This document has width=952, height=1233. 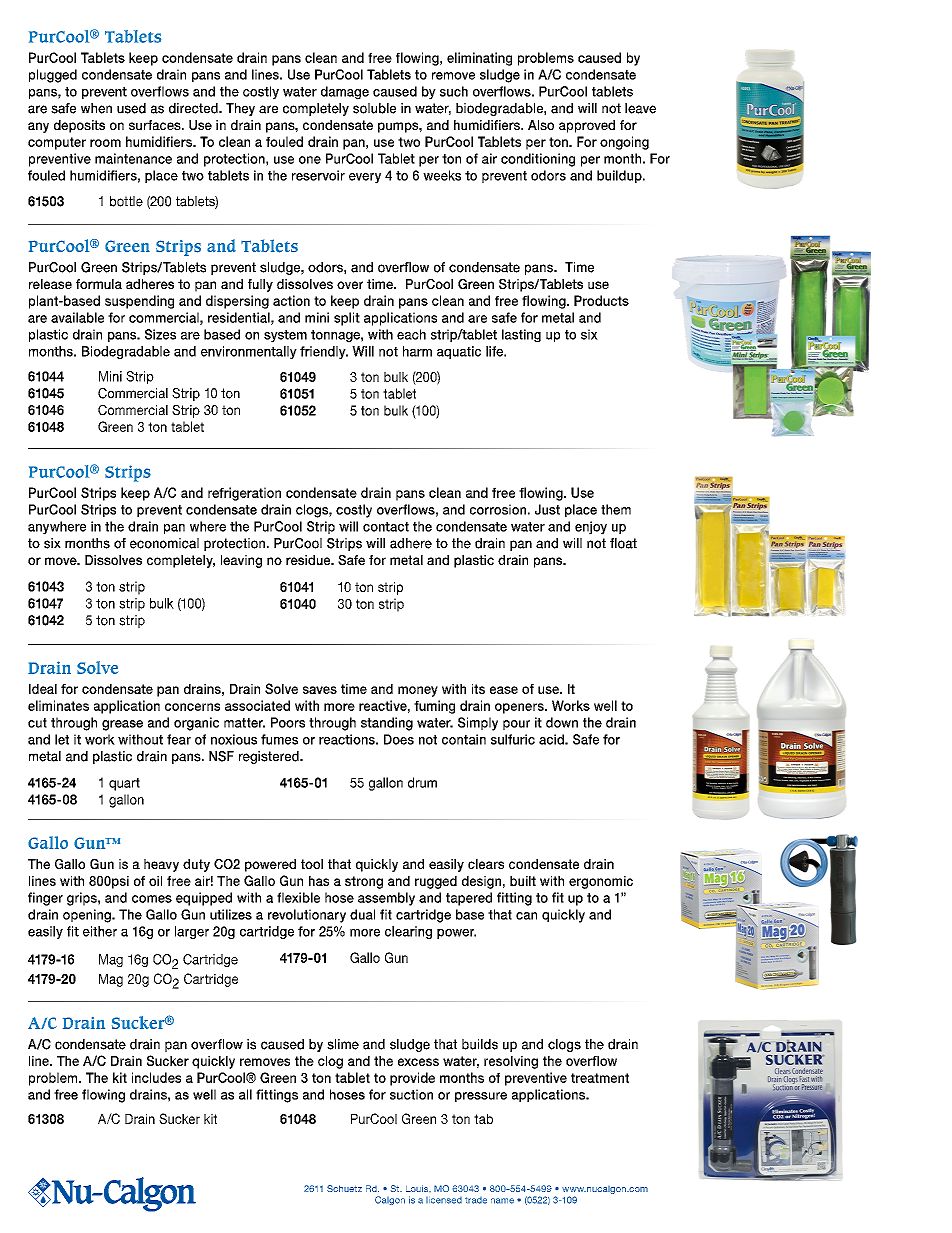 I want to click on contact, so click(x=386, y=527).
